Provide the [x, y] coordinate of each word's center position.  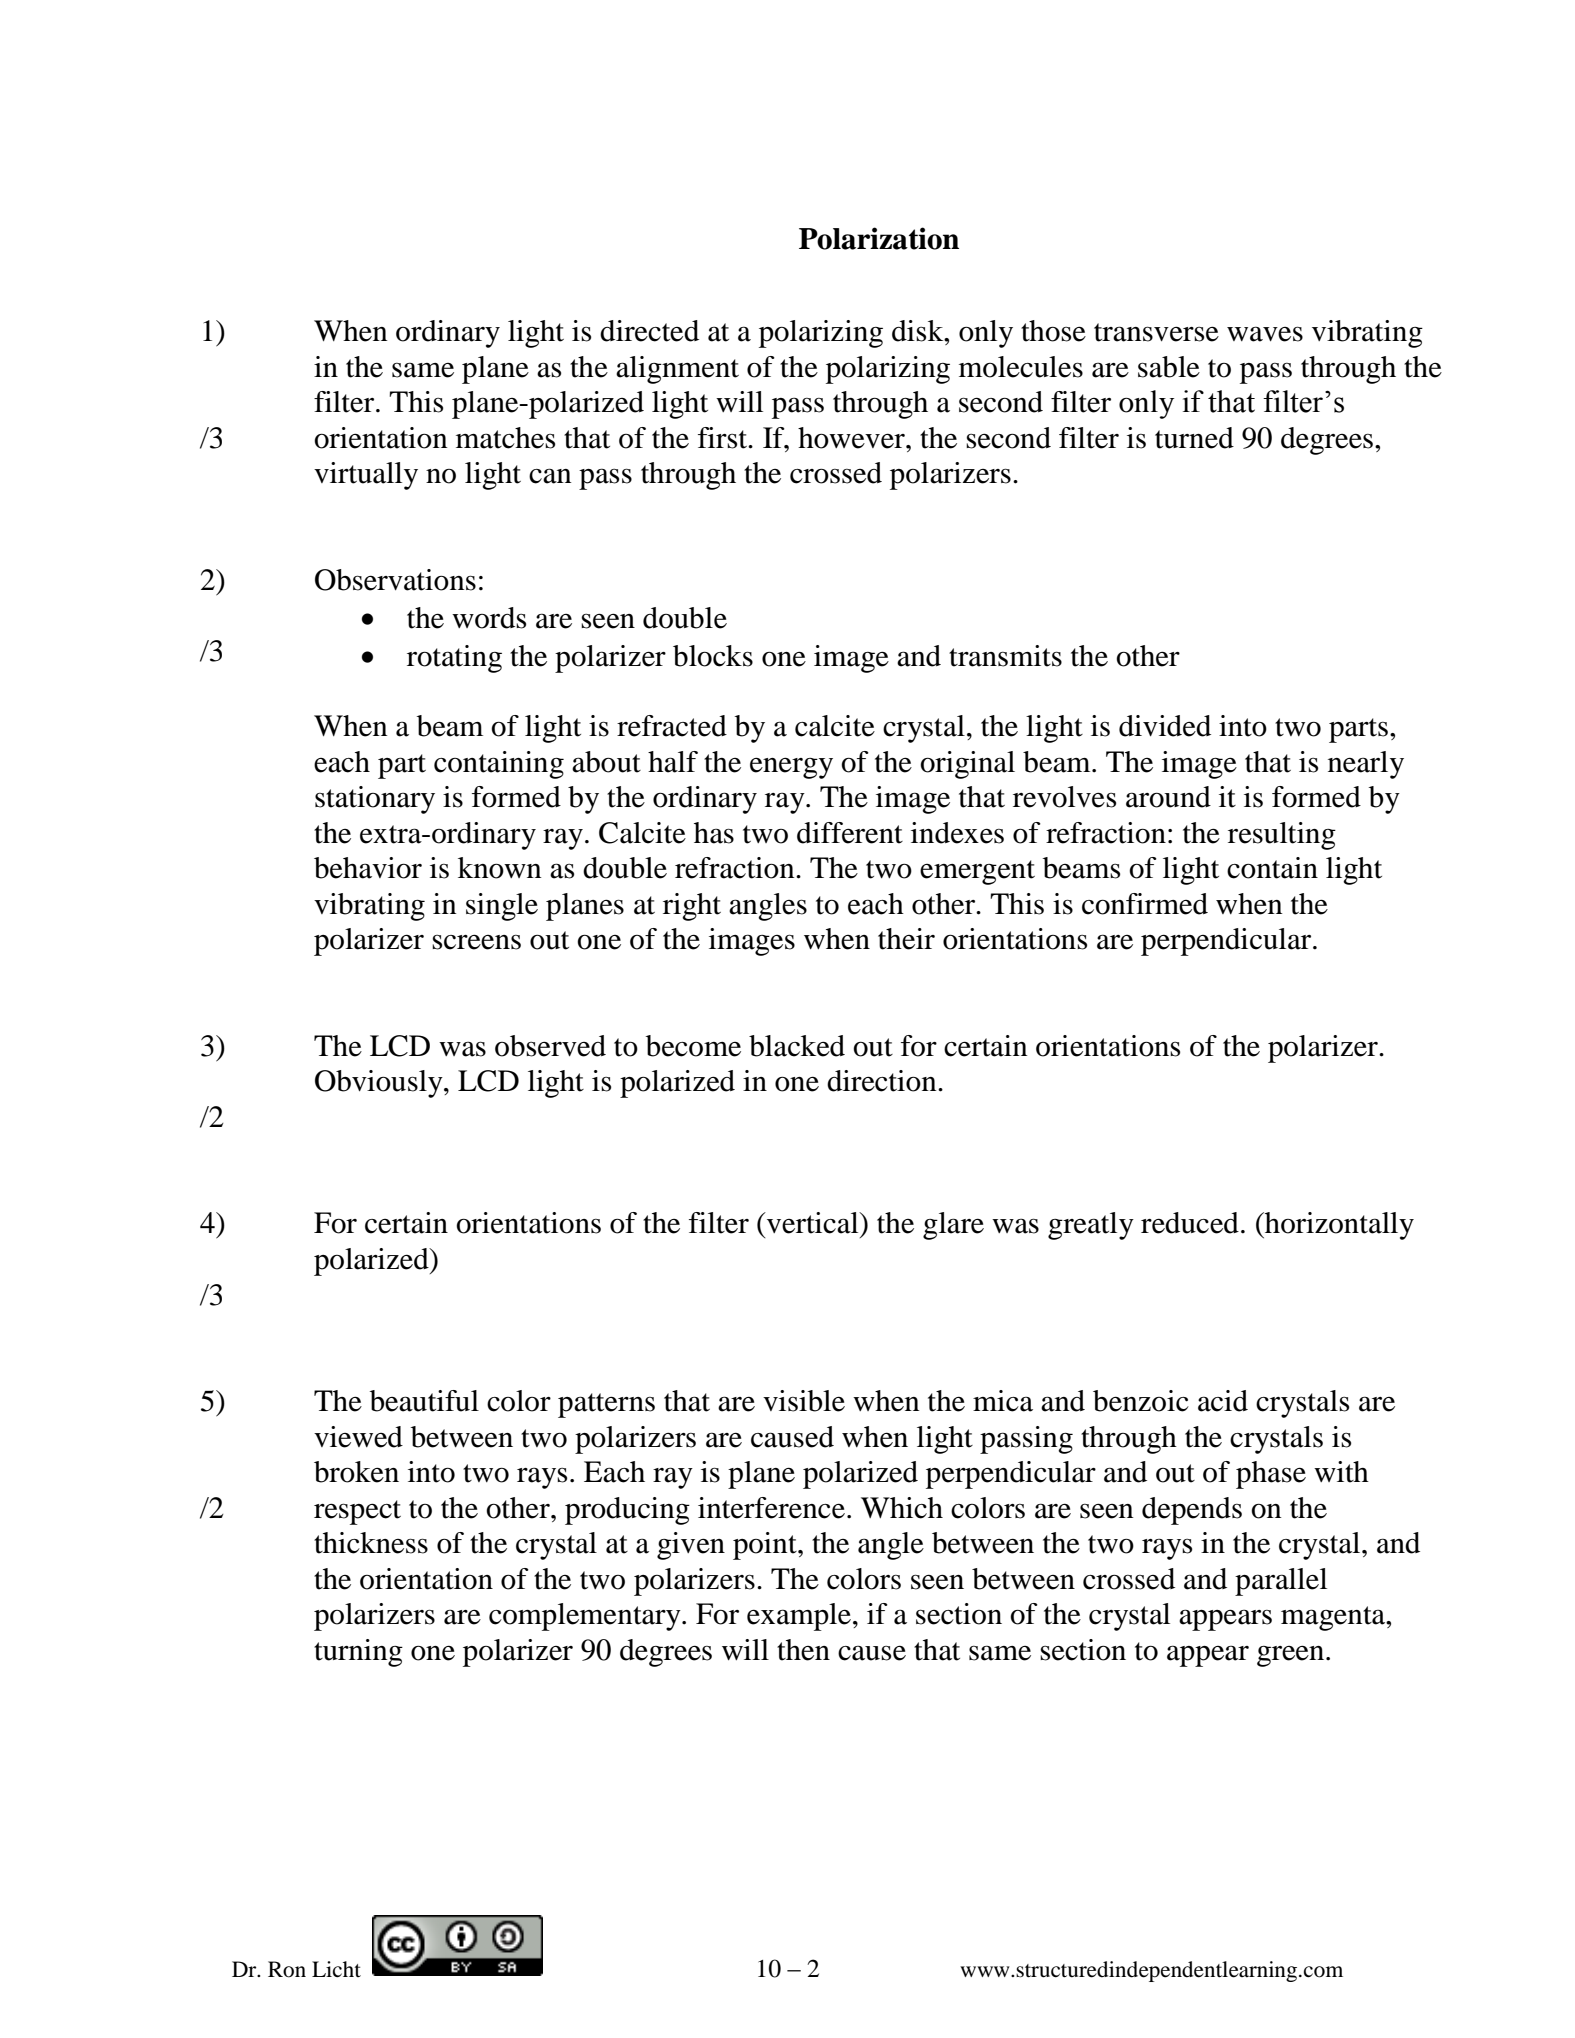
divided [1165, 726]
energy [791, 768]
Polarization [879, 238]
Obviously [380, 1084]
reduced [1190, 1223]
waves [1265, 334]
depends [1192, 1511]
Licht [336, 1969]
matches [505, 438]
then [803, 1650]
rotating [454, 659]
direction [883, 1081]
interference [771, 1508]
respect [357, 1512]
